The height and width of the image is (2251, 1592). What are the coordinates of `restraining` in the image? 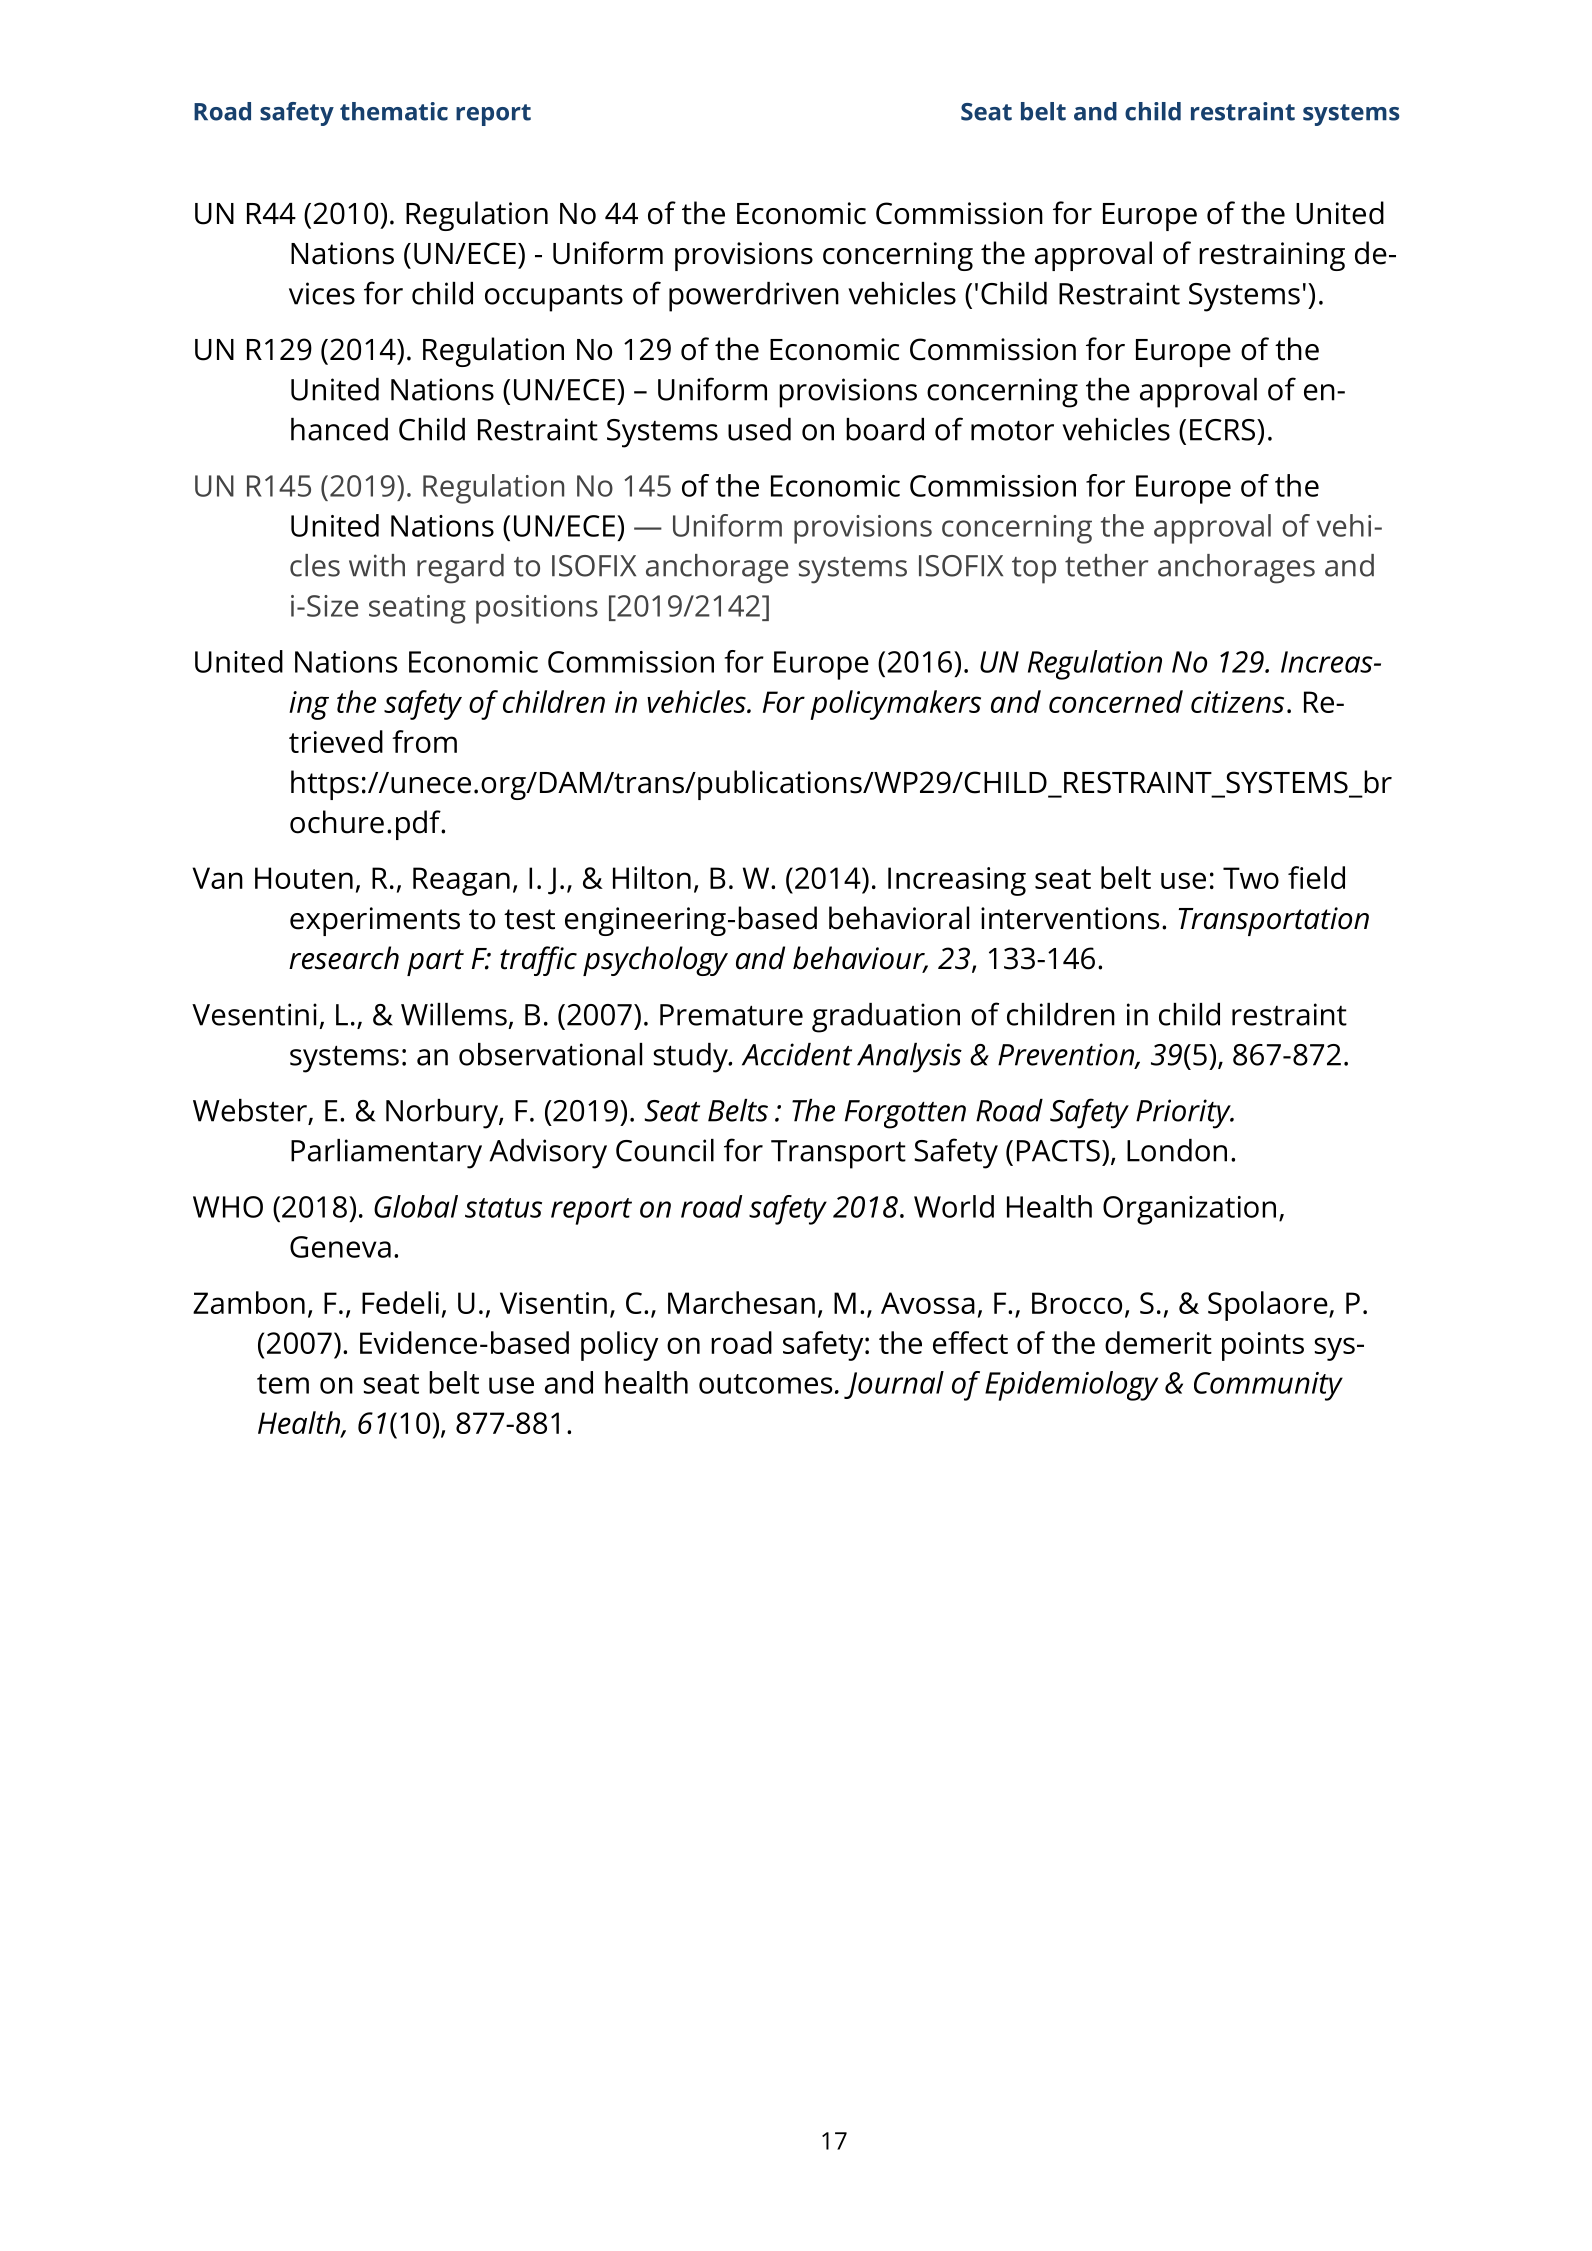 It's located at (1272, 256).
